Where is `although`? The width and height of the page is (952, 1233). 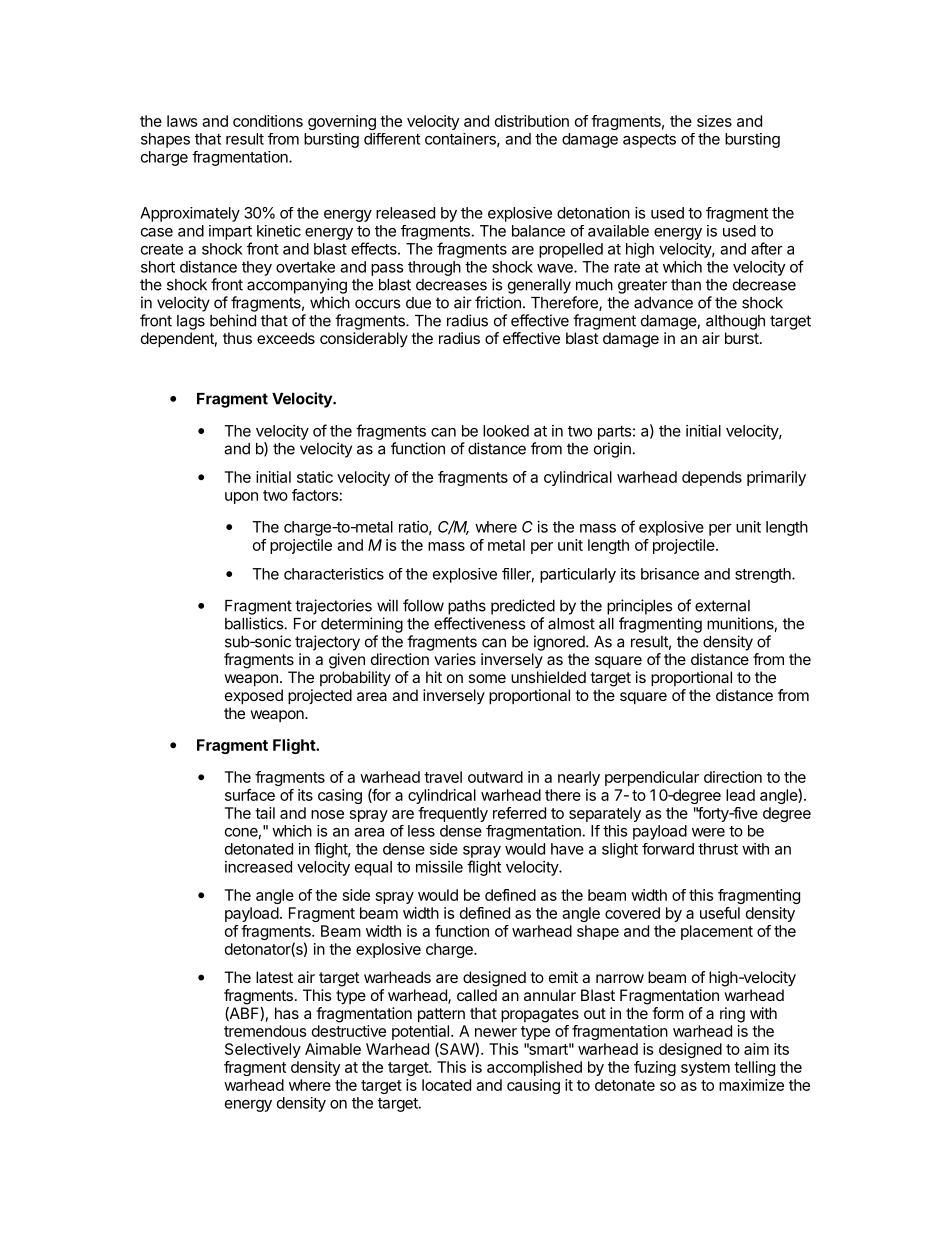 although is located at coordinates (735, 322).
